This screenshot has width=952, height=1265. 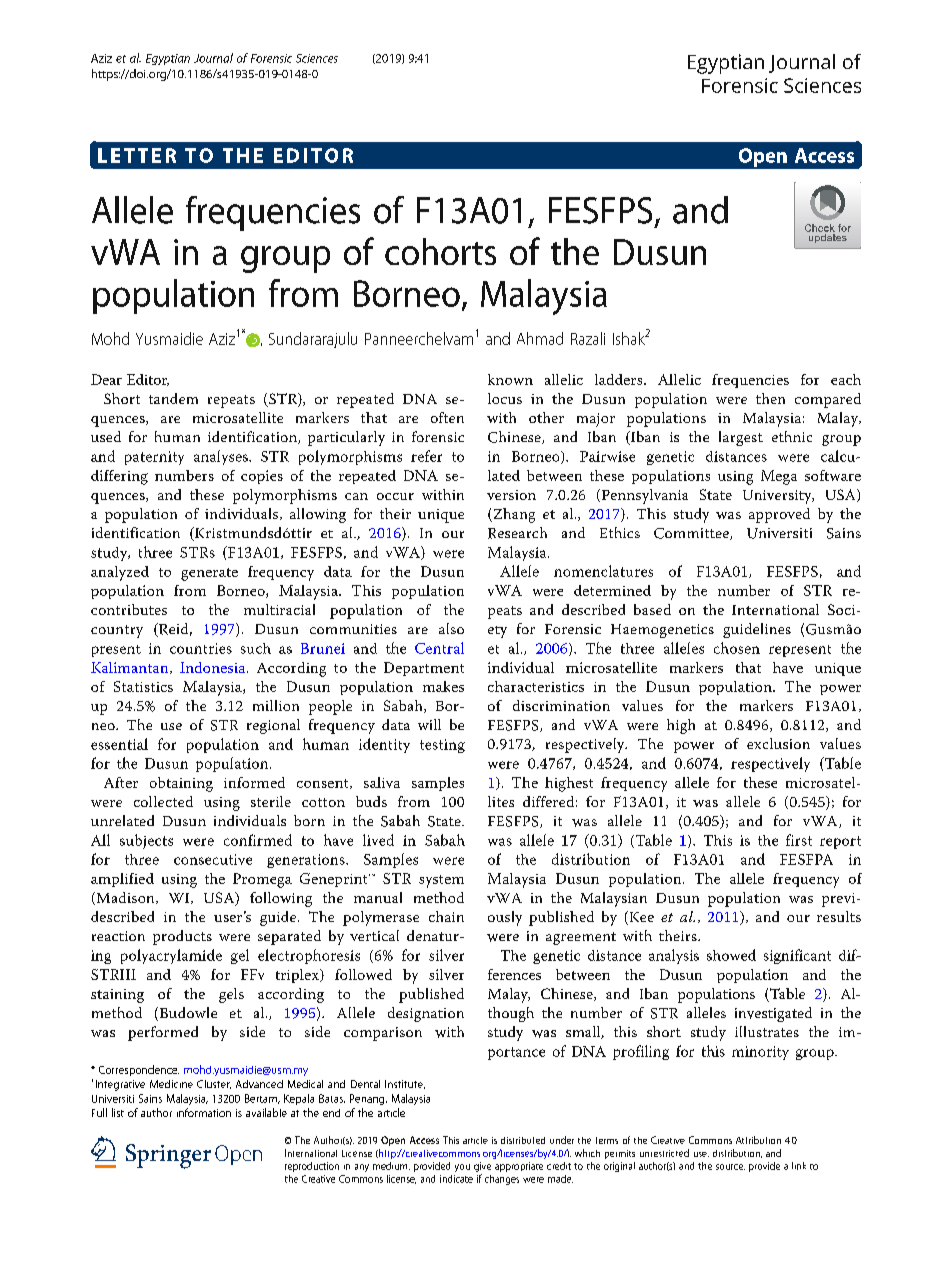 I want to click on Dear, so click(x=106, y=379).
